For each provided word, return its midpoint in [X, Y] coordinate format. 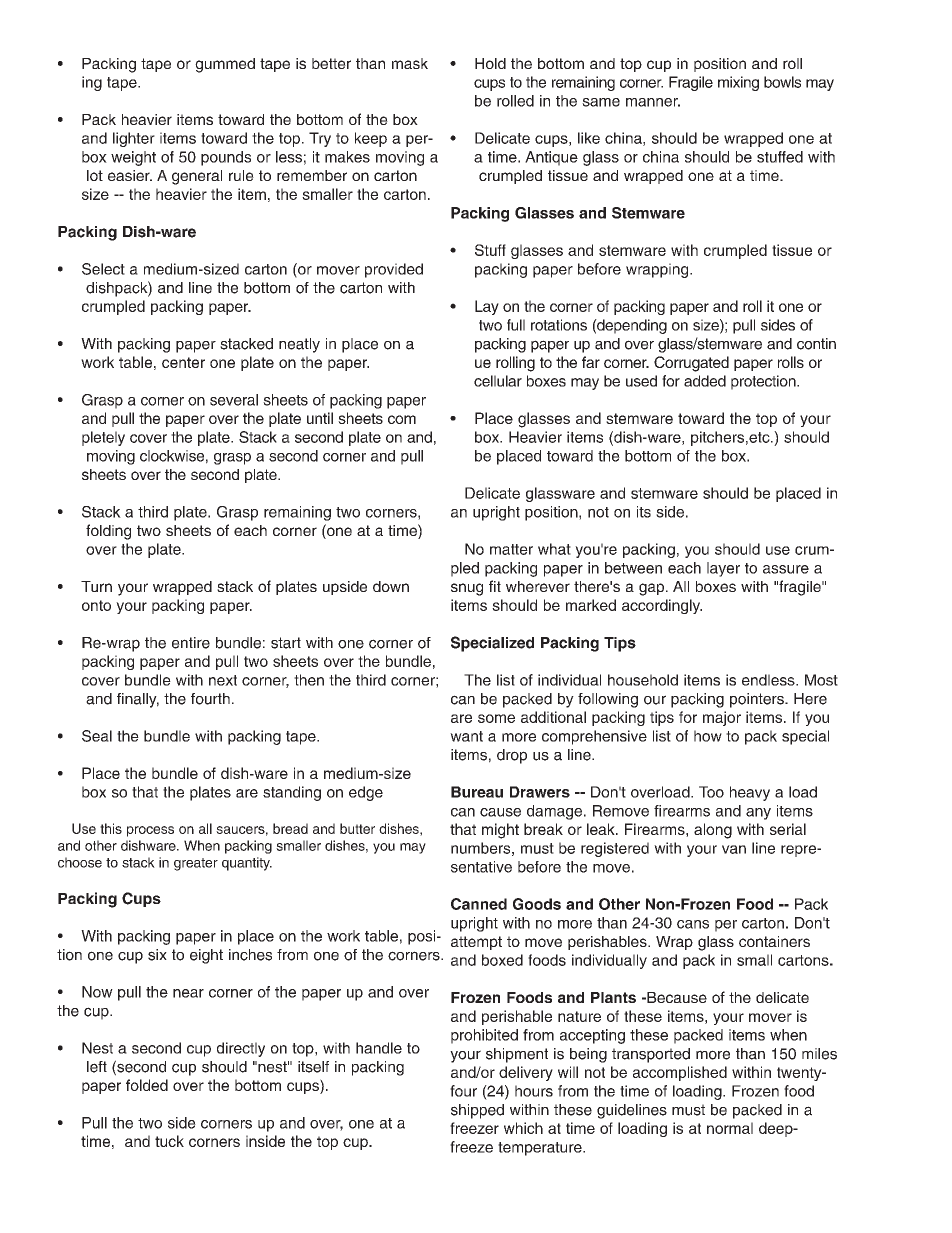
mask [410, 63]
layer [723, 569]
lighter [134, 139]
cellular [498, 381]
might [500, 831]
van [734, 849]
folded [147, 1085]
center [183, 362]
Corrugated [691, 364]
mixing [738, 83]
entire [191, 643]
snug [467, 589]
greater [196, 864]
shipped [477, 1111]
